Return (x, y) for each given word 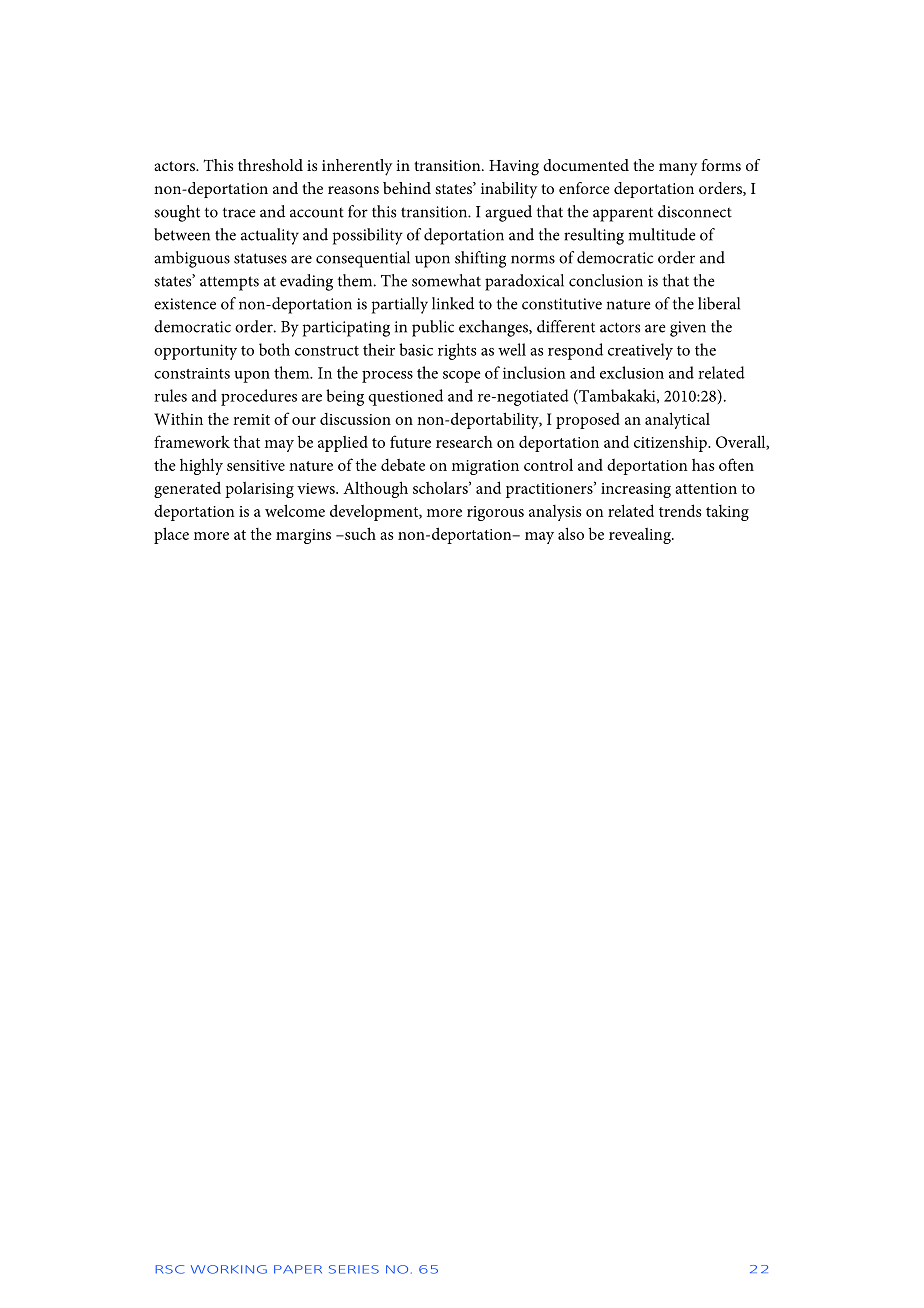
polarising (259, 490)
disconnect (695, 211)
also (571, 533)
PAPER (298, 1269)
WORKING (229, 1269)
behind (407, 188)
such (359, 533)
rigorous (495, 513)
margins (303, 536)
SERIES (354, 1269)
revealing (641, 536)
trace (239, 212)
